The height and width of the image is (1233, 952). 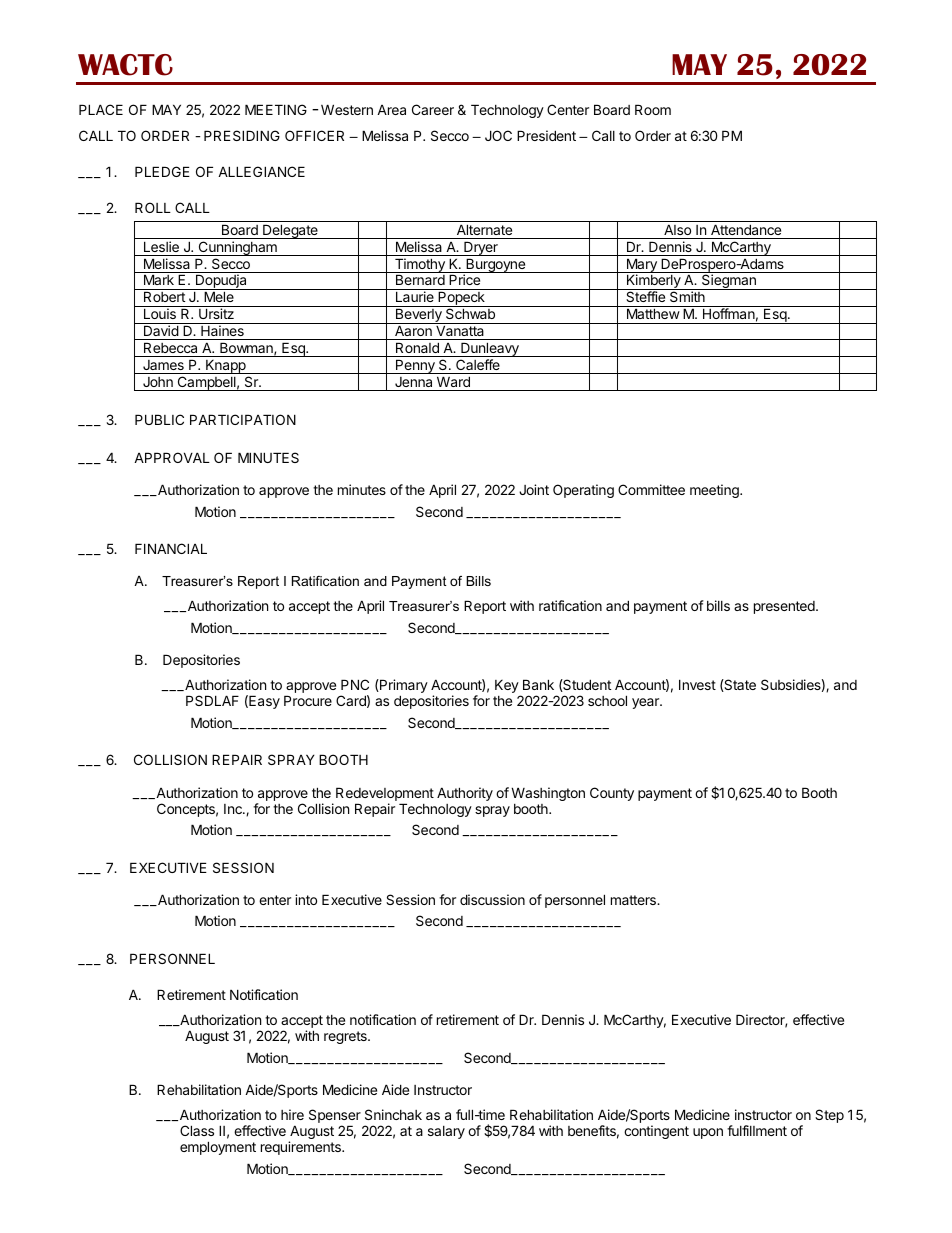 What do you see at coordinates (651, 489) in the image?
I see `Committee` at bounding box center [651, 489].
